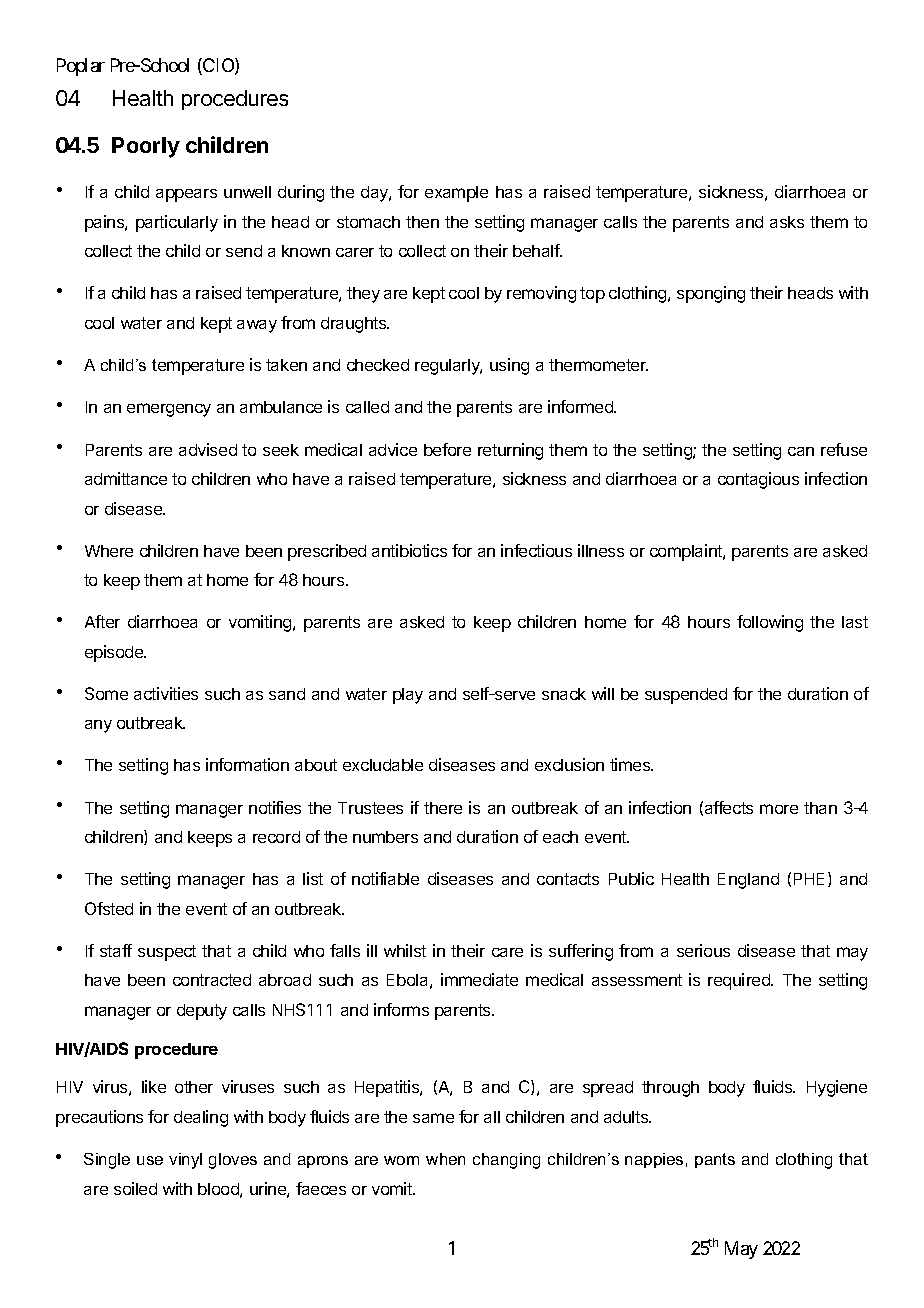  What do you see at coordinates (456, 194) in the document?
I see `example` at bounding box center [456, 194].
